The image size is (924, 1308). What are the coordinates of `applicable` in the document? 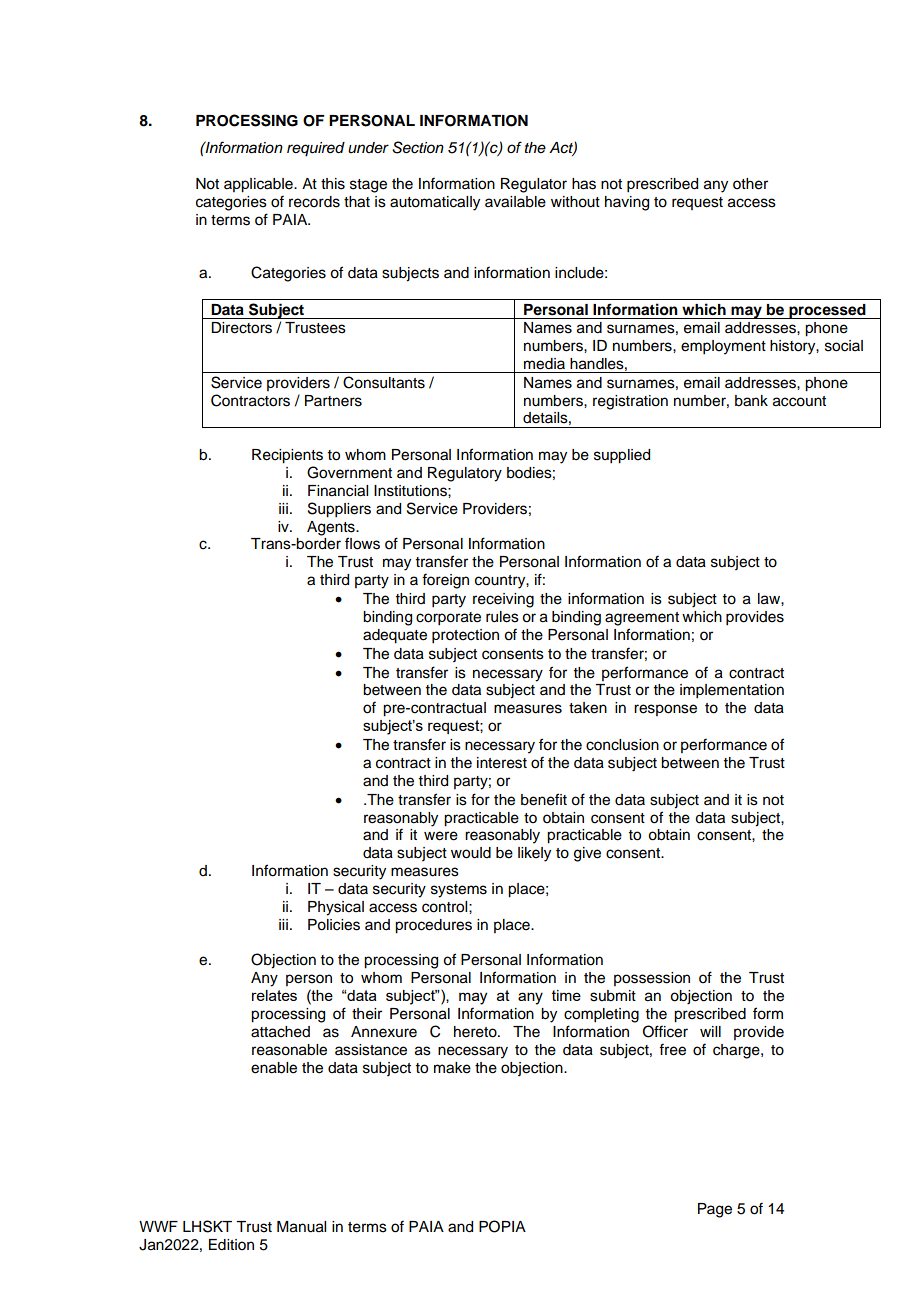 It's located at (259, 185).
